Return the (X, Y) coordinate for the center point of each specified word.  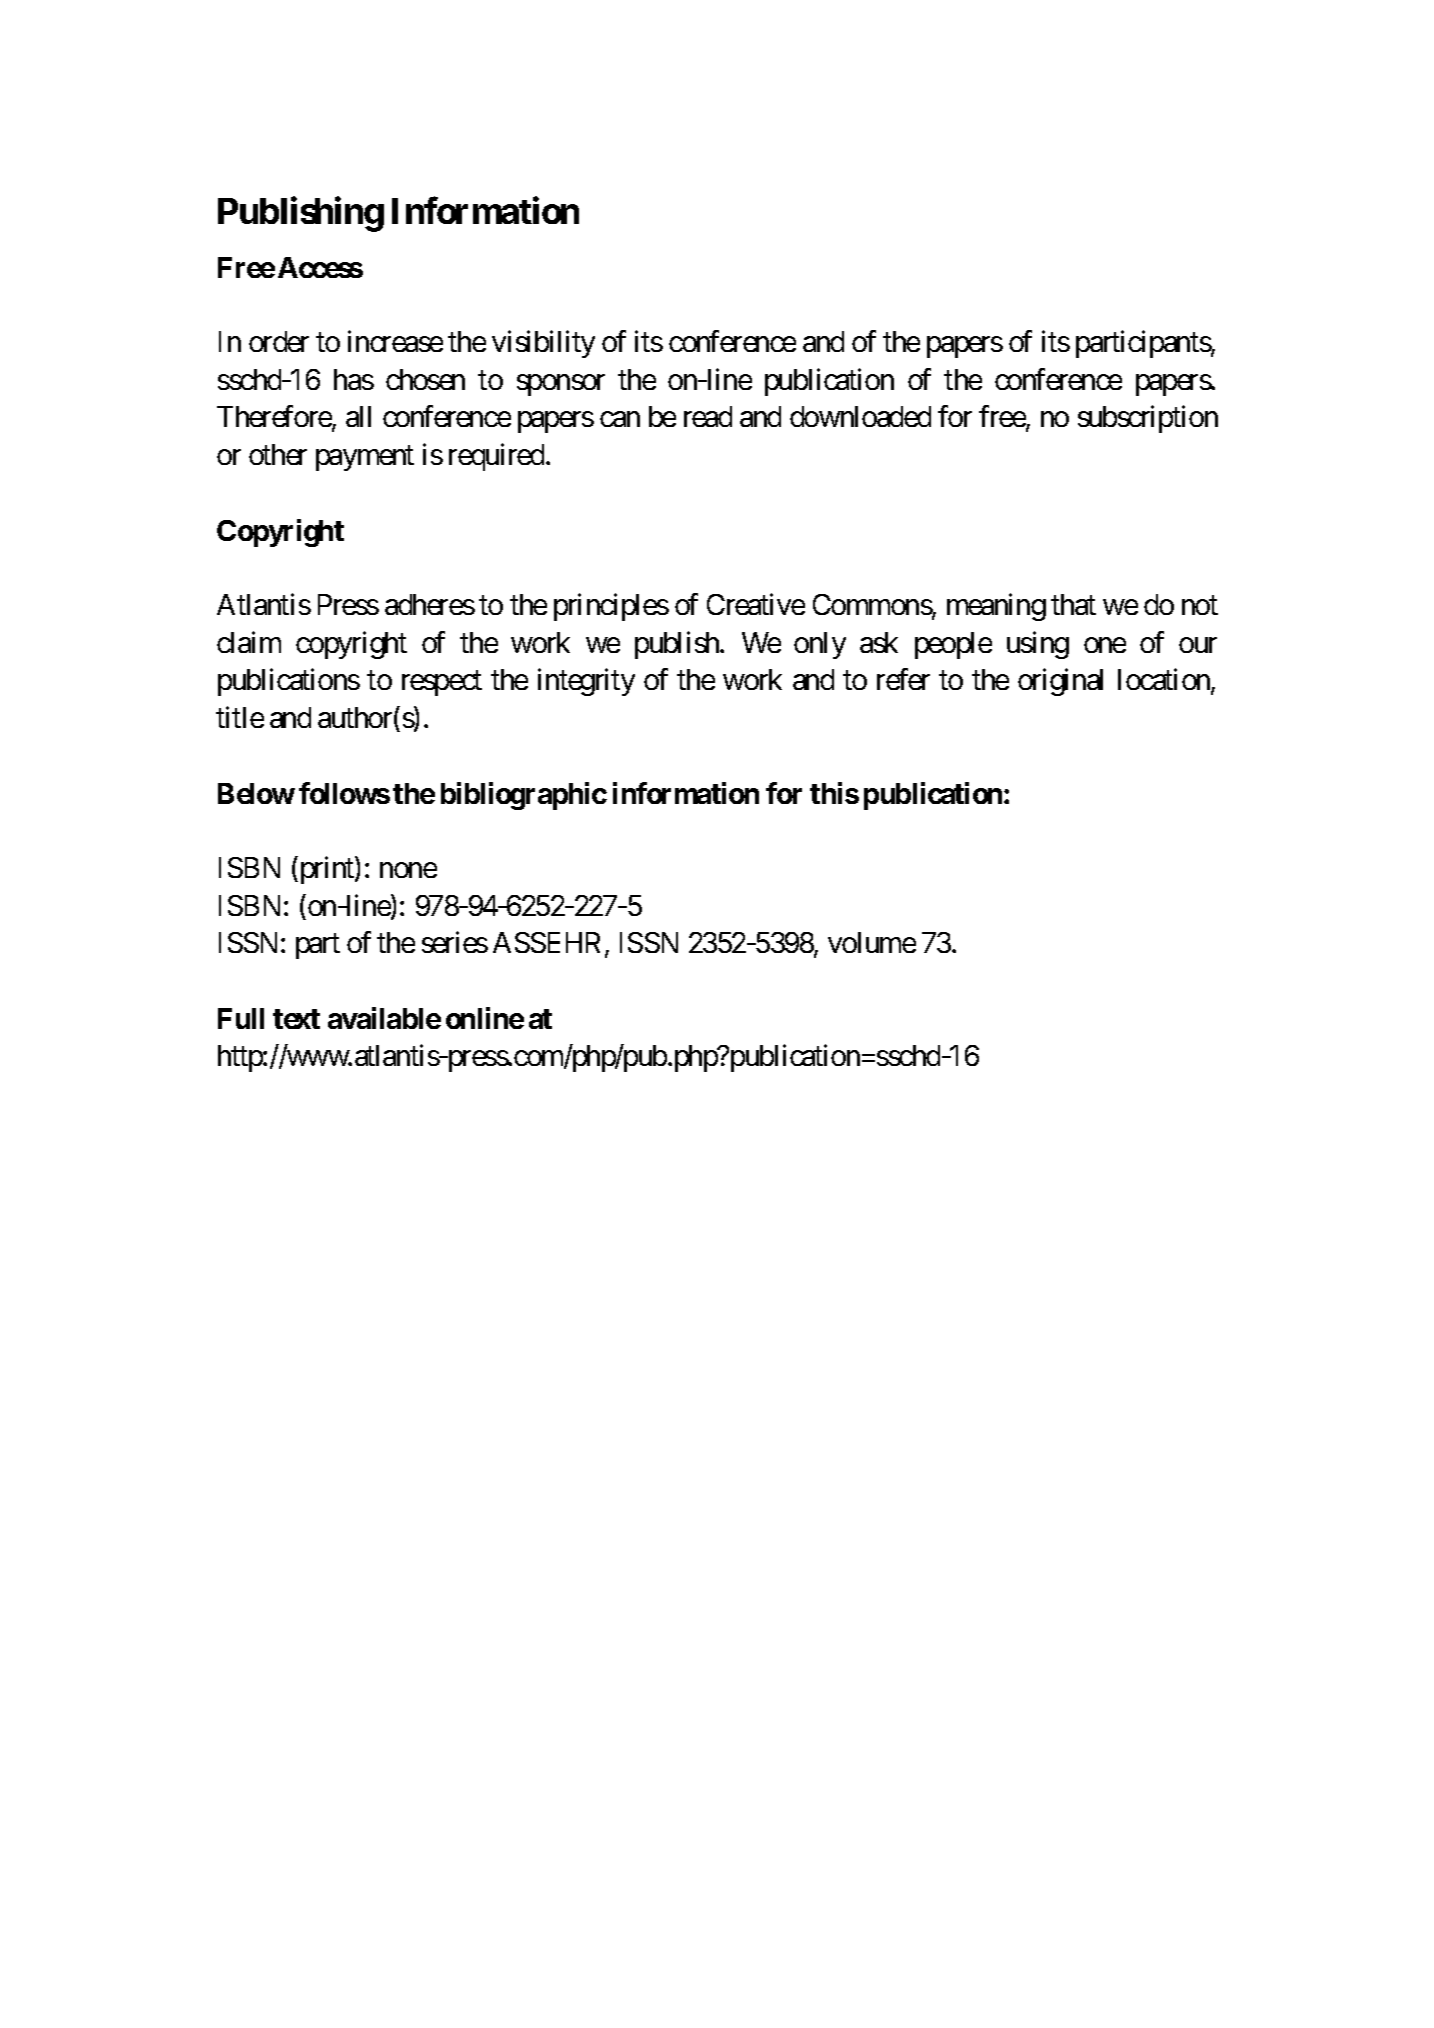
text (296, 1019)
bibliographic (524, 796)
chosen (425, 379)
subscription (1148, 419)
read (708, 416)
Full (241, 1018)
